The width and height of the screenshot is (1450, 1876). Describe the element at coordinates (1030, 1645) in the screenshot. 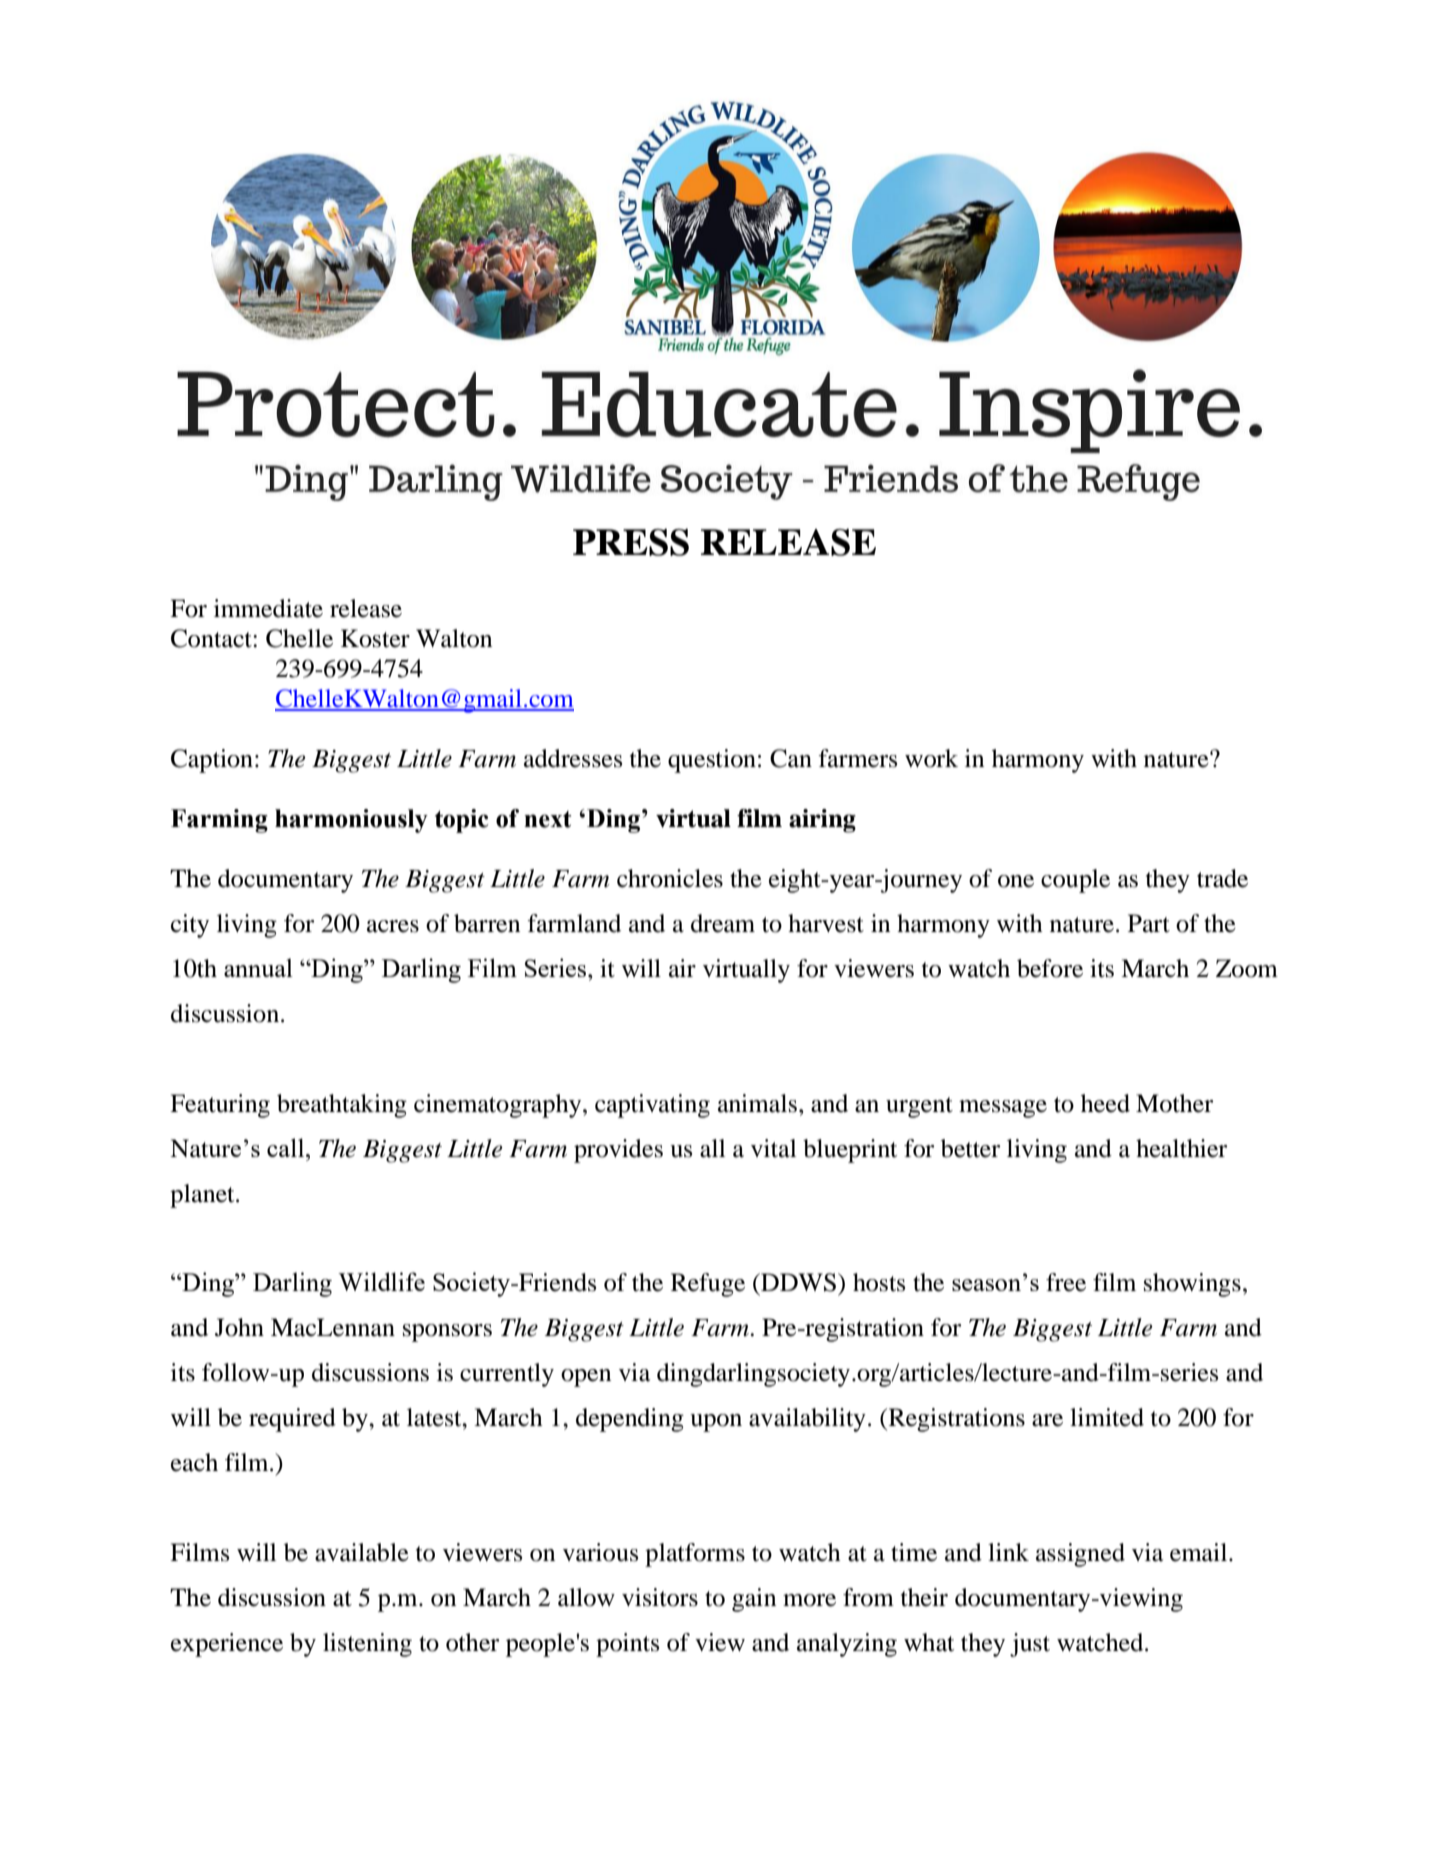

I see `just` at that location.
